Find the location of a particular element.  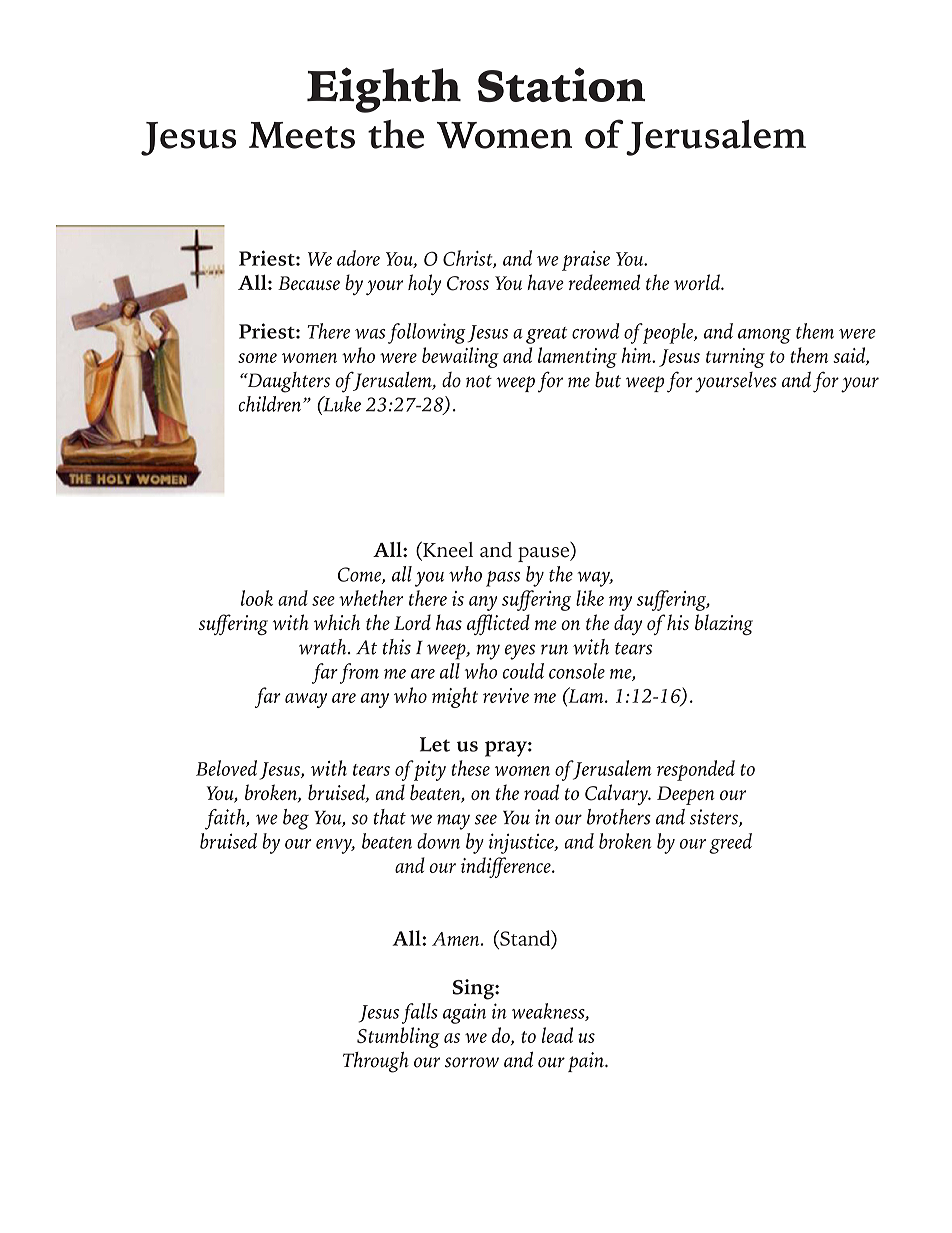

wrath is located at coordinates (324, 647).
